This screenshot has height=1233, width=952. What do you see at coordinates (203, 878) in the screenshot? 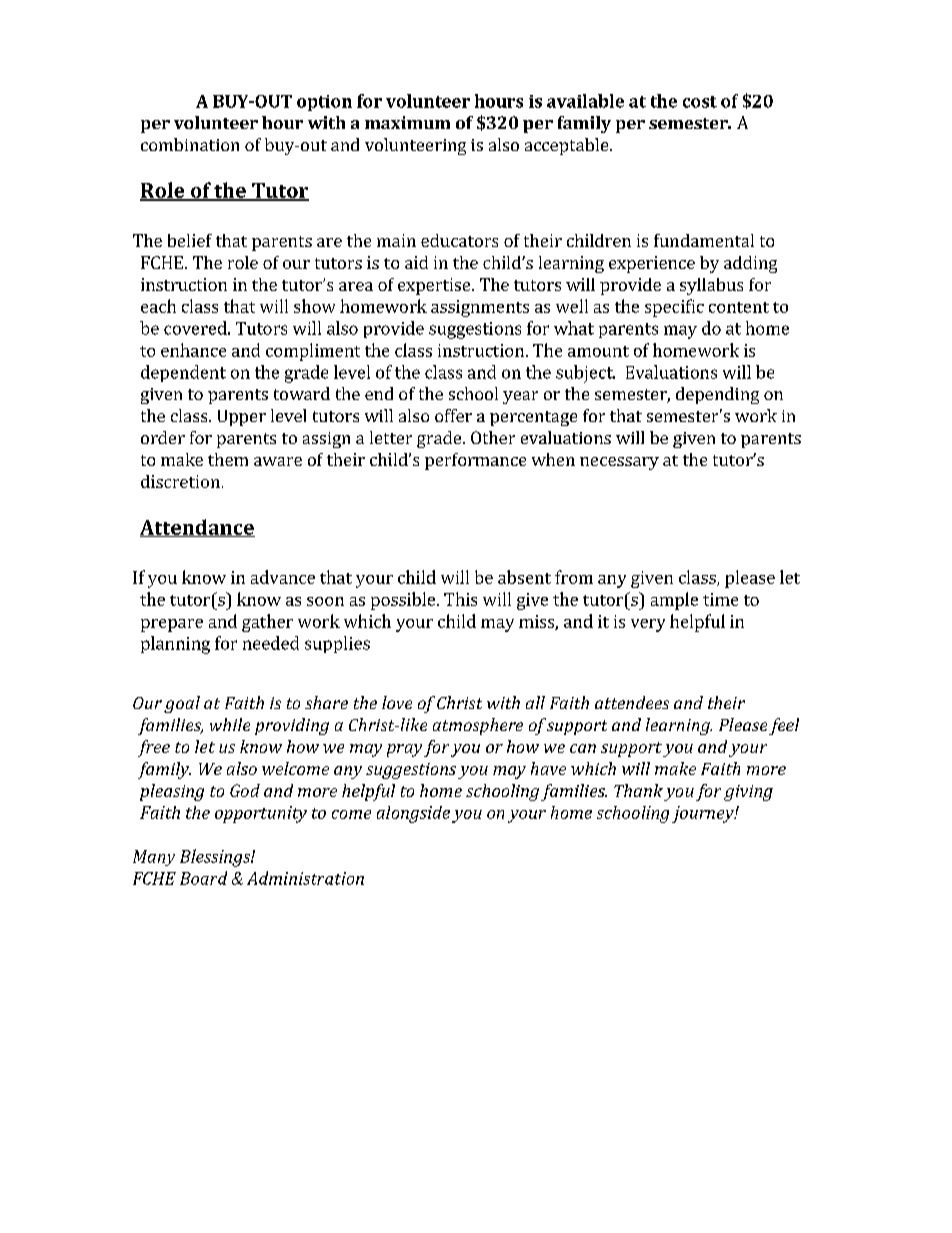
I see `Board` at bounding box center [203, 878].
